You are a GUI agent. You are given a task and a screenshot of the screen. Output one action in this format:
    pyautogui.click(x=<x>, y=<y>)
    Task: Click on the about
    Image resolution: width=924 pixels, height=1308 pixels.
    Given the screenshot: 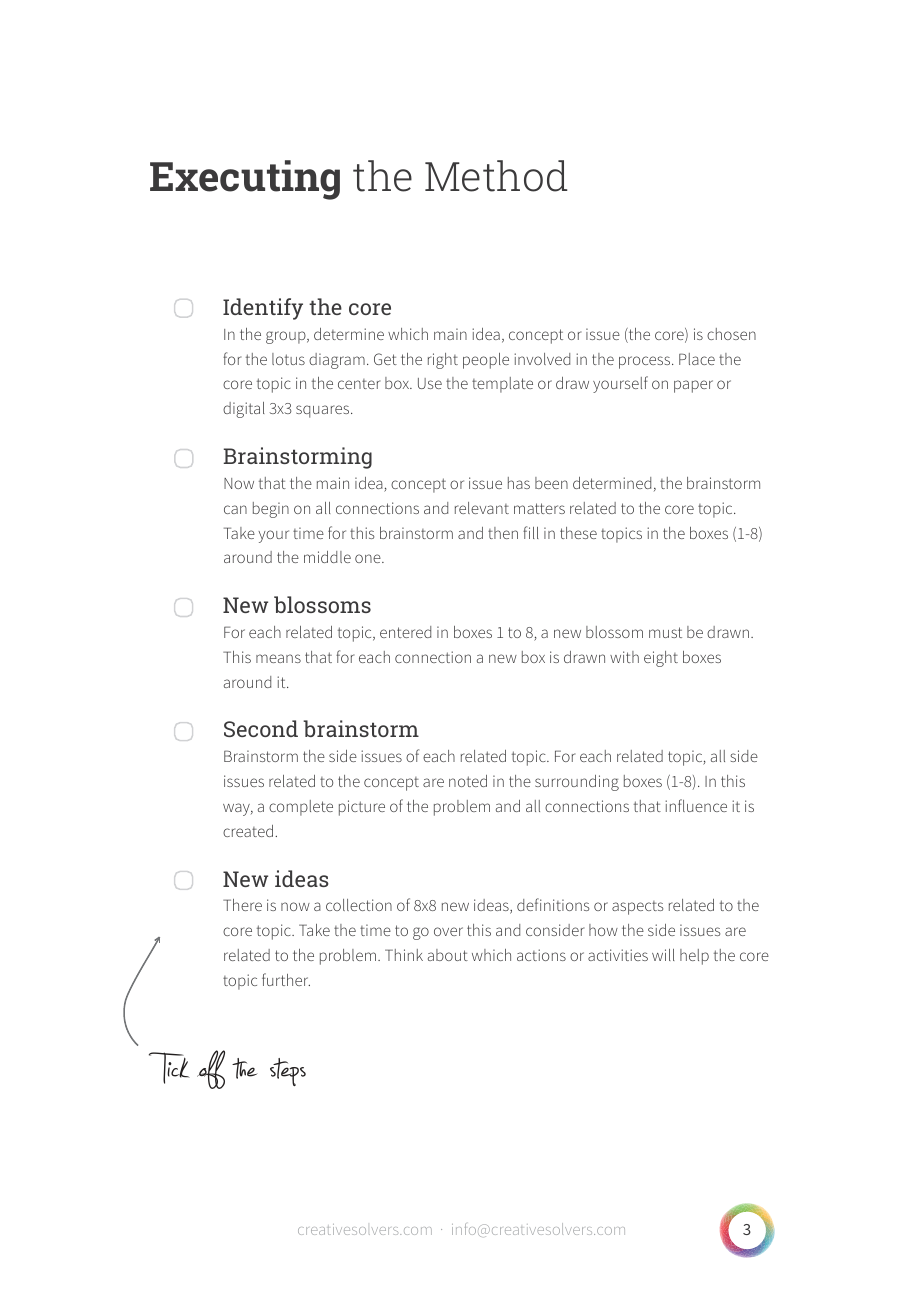 What is the action you would take?
    pyautogui.click(x=448, y=955)
